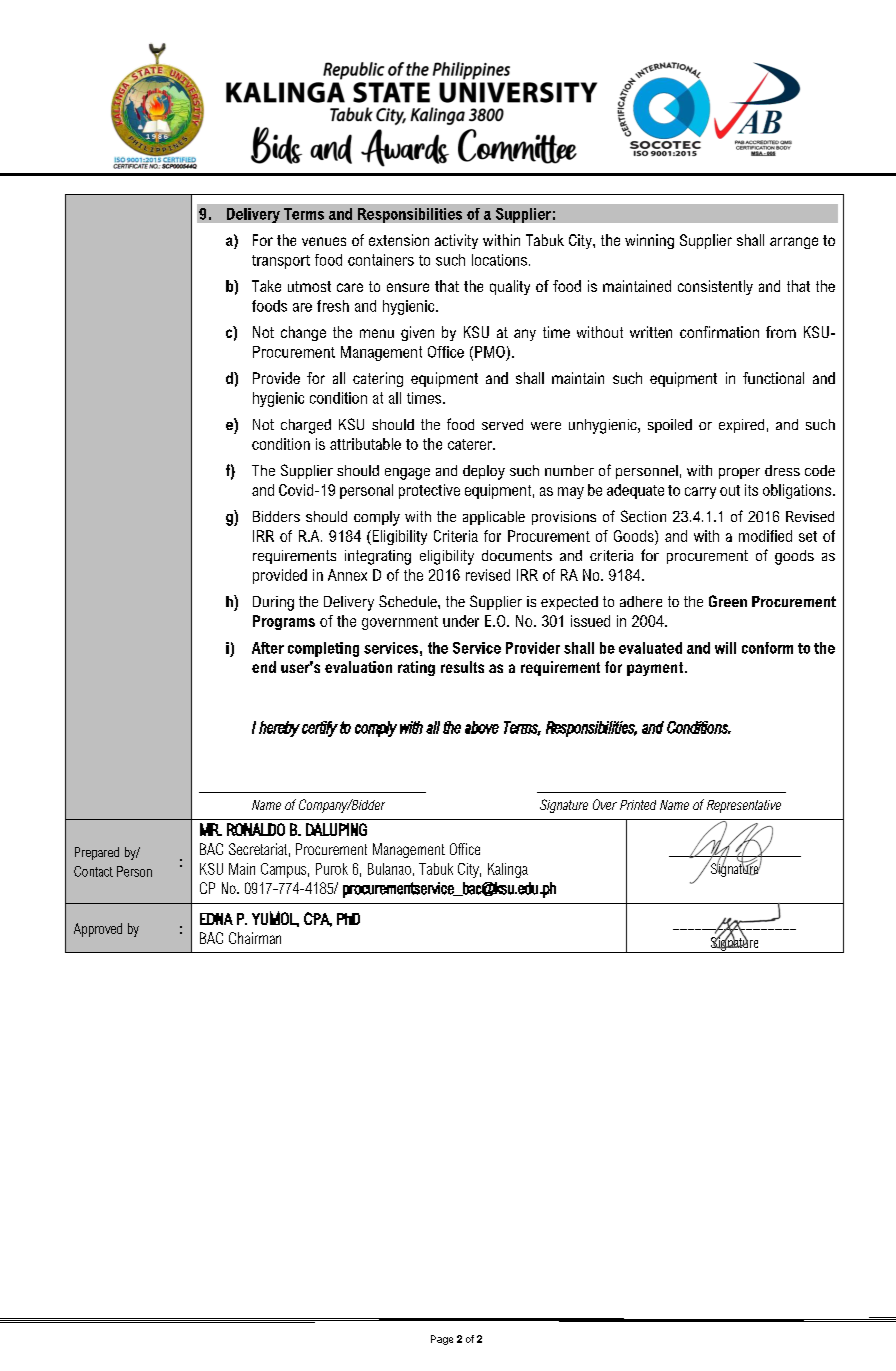 This page has height=1371, width=896. I want to click on Chairman, so click(255, 938).
